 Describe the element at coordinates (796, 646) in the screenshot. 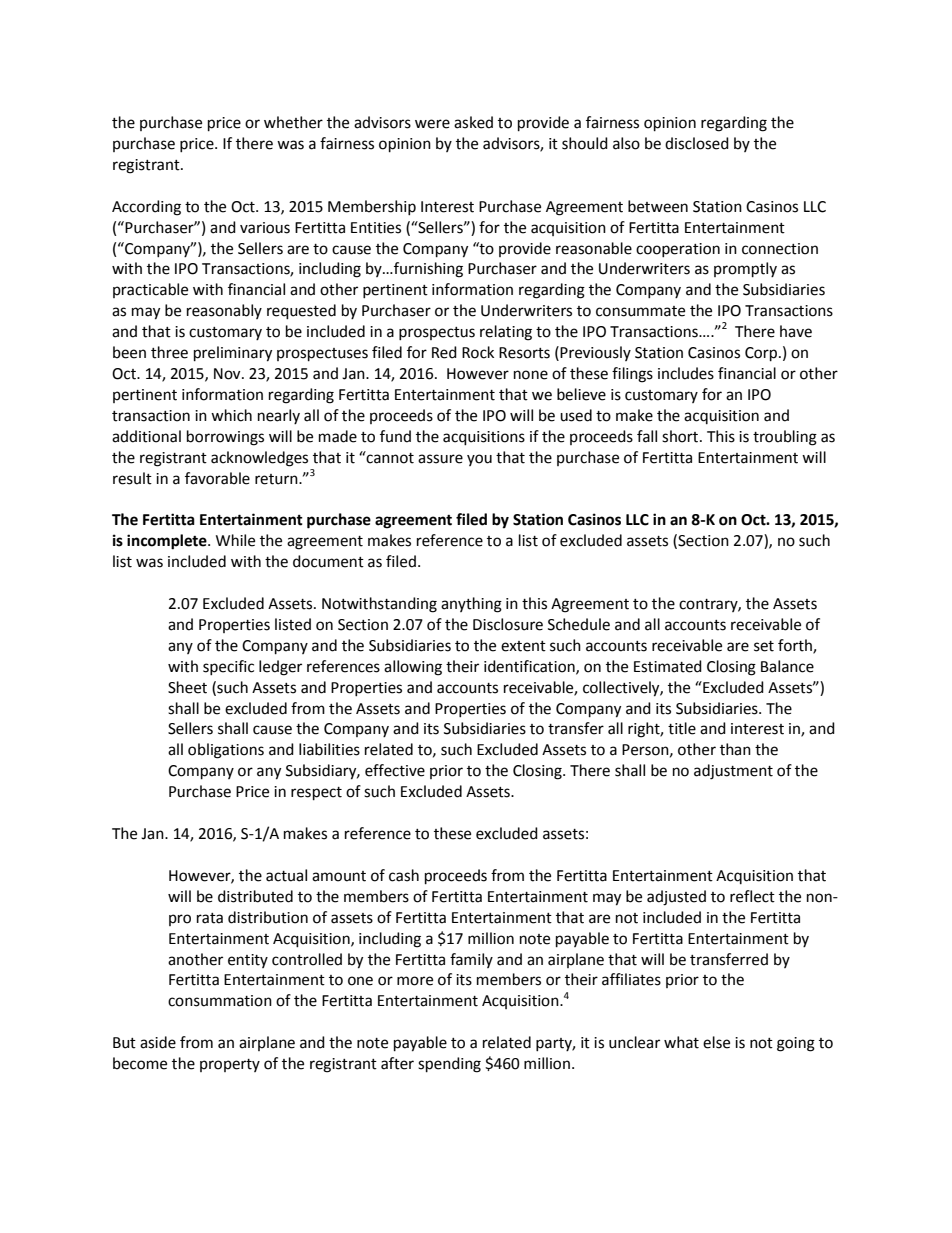

I see `forth` at that location.
